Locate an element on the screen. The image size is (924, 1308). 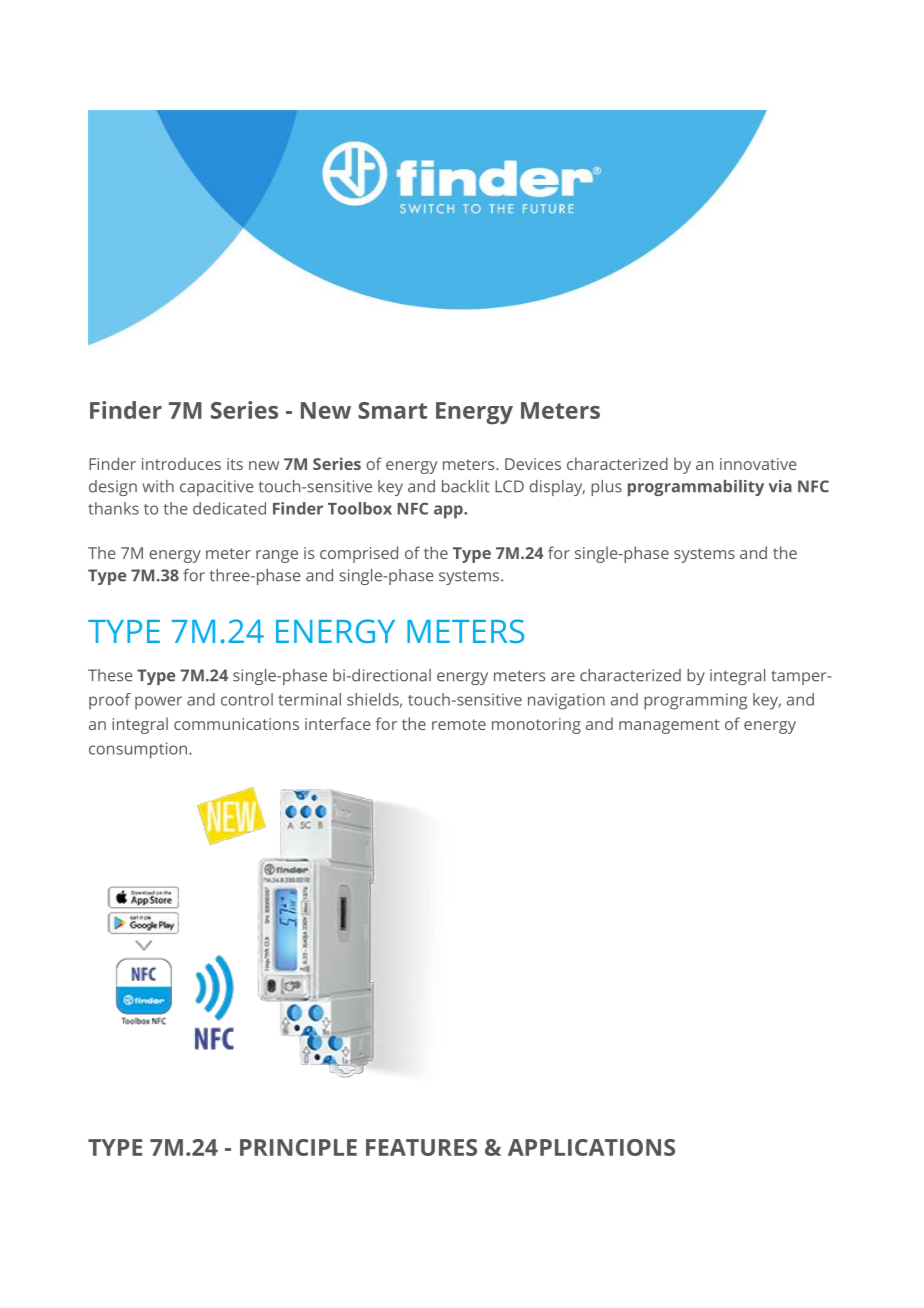
introduces is located at coordinates (181, 463).
